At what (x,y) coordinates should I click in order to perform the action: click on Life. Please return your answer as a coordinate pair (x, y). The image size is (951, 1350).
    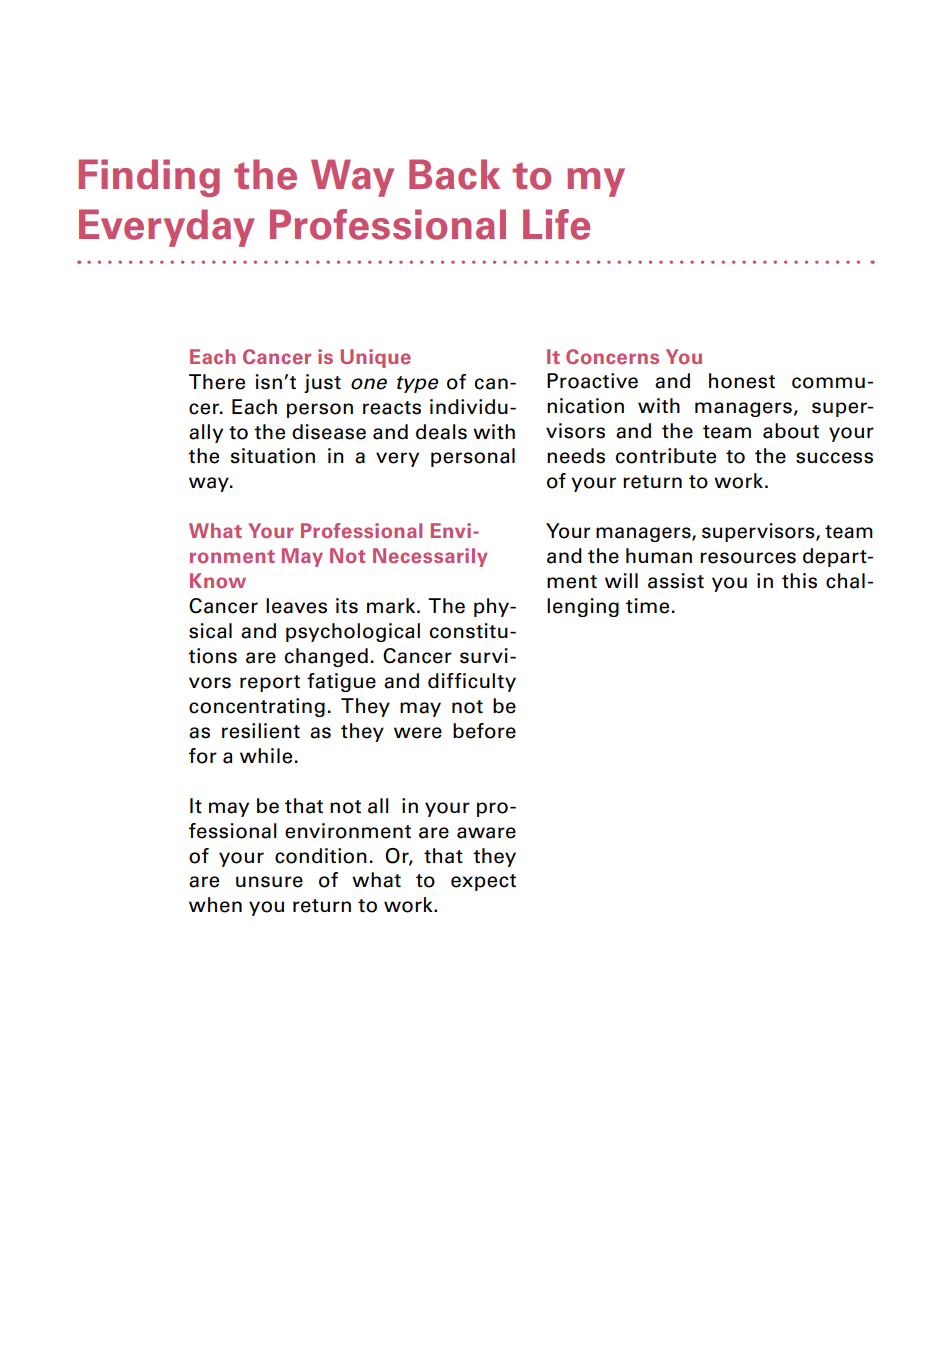
    Looking at the image, I should click on (556, 224).
